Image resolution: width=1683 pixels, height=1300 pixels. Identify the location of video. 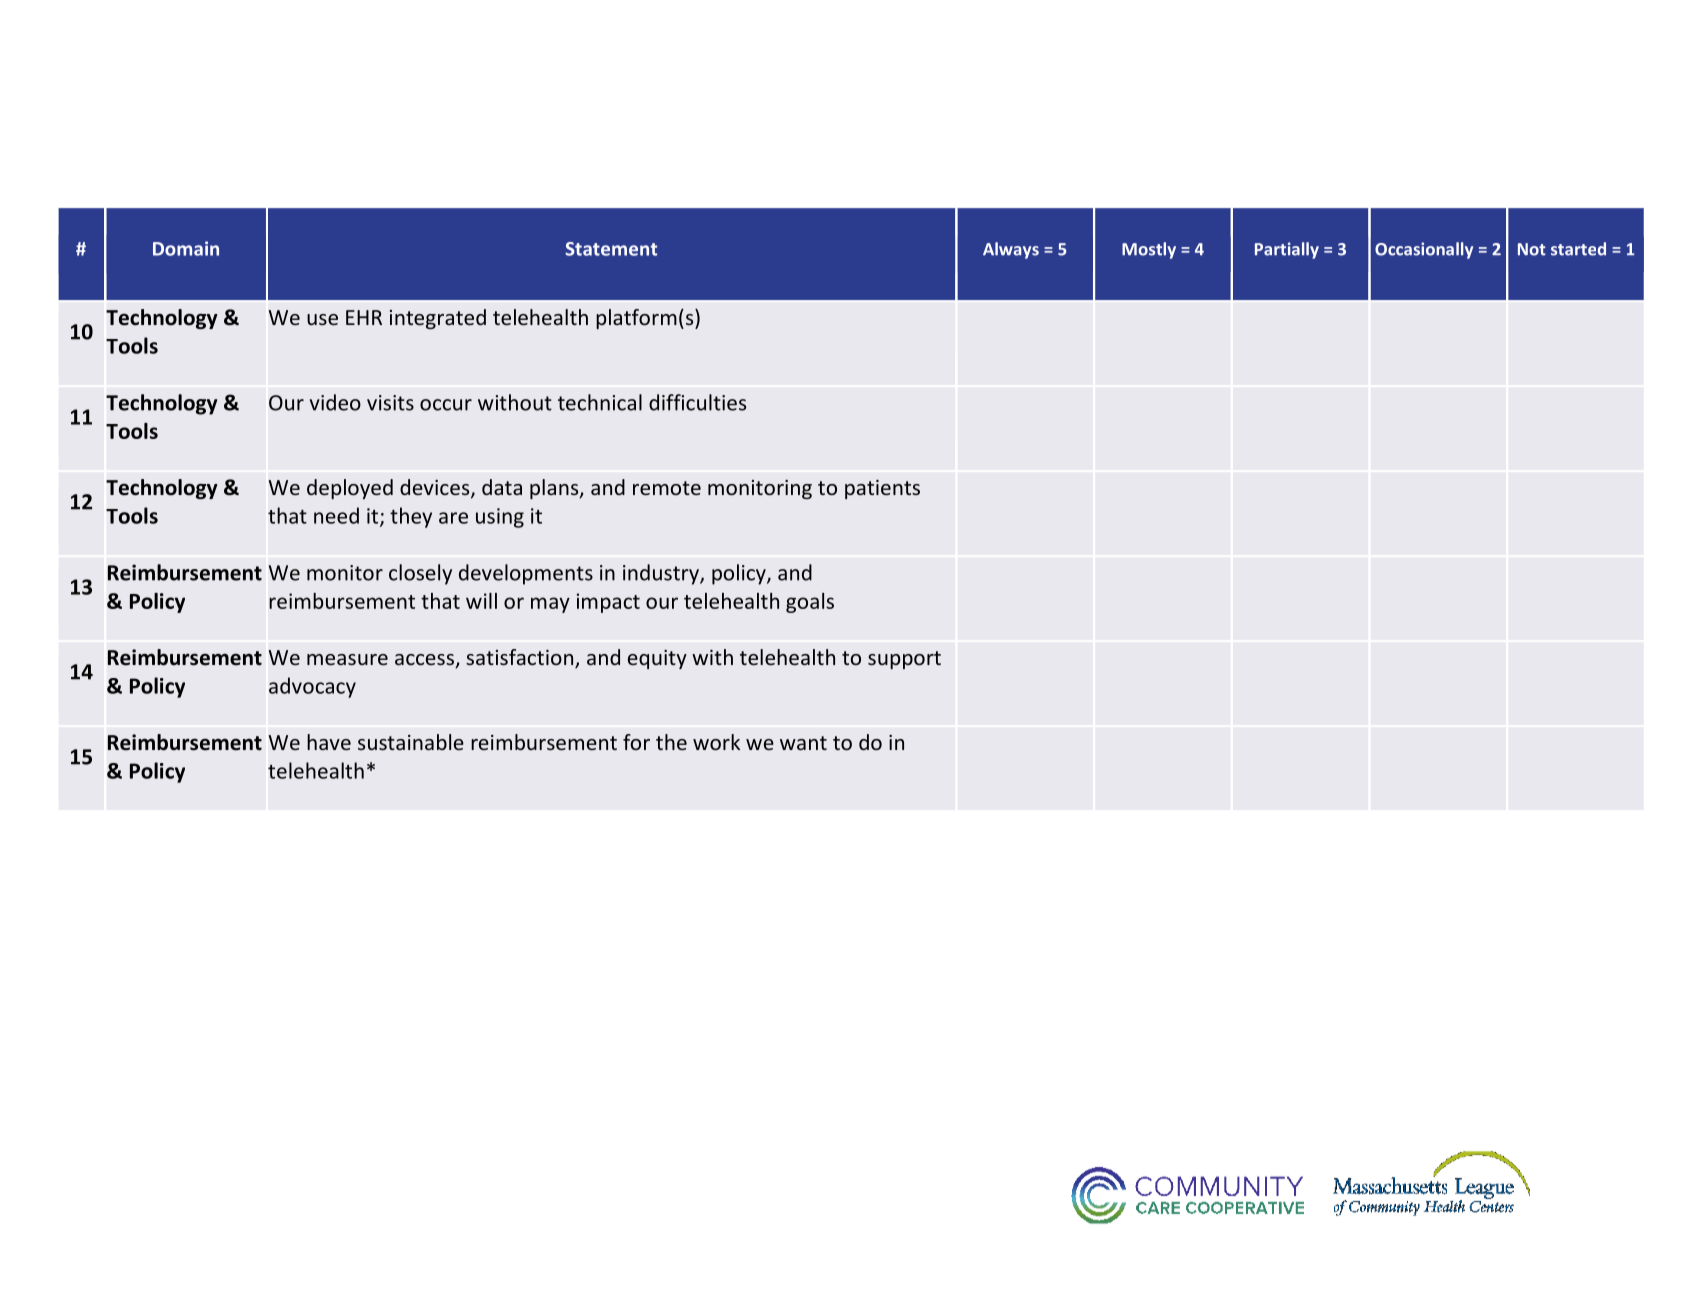
(335, 402).
